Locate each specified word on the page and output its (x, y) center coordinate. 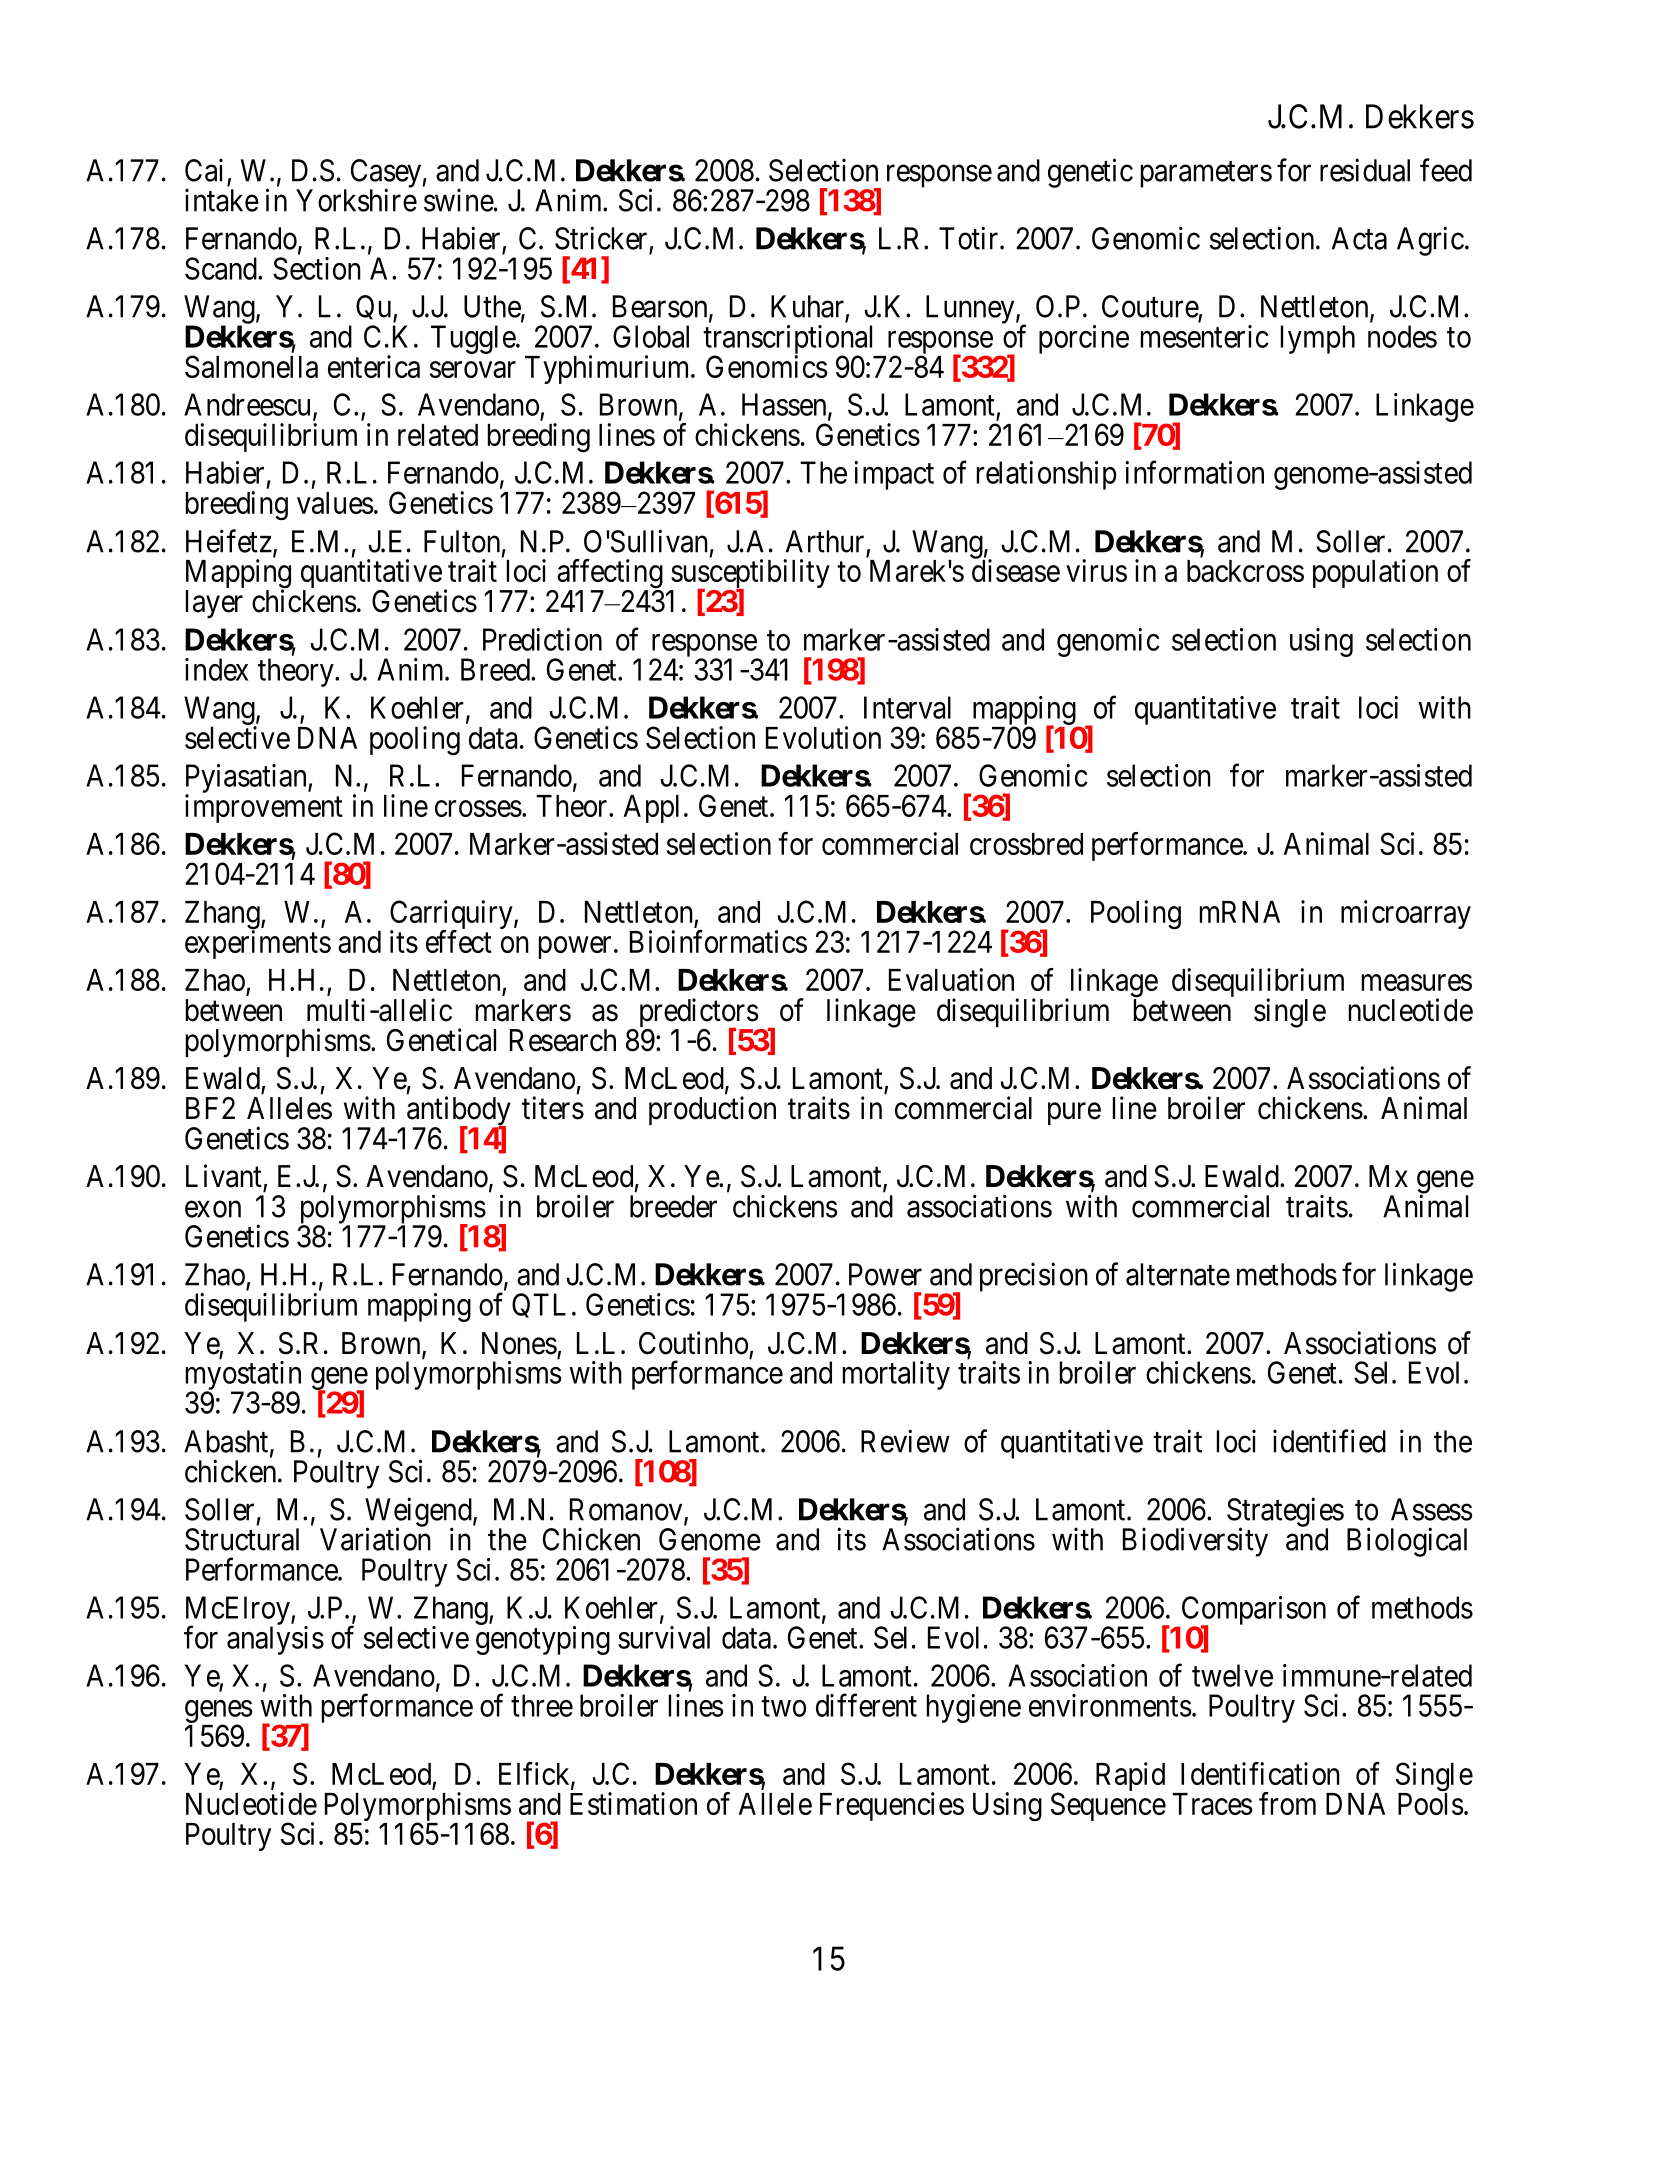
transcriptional (790, 341)
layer (214, 604)
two (783, 1707)
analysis (275, 1640)
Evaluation (951, 979)
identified (1329, 1441)
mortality (896, 1375)
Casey (386, 174)
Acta (1359, 238)
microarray (1406, 914)
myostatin (243, 1376)
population (1375, 573)
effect (459, 941)
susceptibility (749, 575)
